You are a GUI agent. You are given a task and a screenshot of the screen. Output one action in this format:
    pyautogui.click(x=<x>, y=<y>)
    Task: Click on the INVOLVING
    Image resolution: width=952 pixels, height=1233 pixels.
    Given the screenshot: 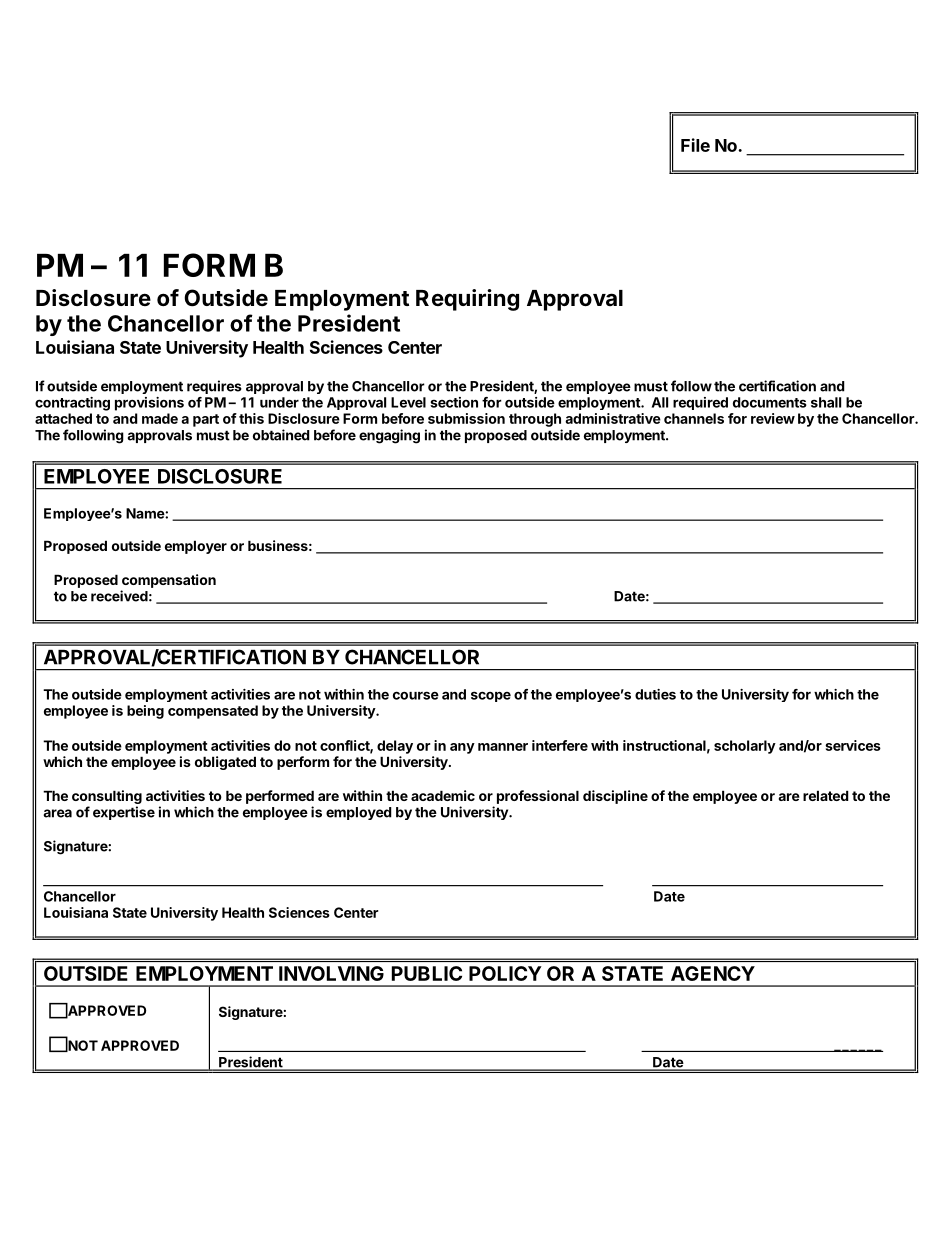 What is the action you would take?
    pyautogui.click(x=331, y=973)
